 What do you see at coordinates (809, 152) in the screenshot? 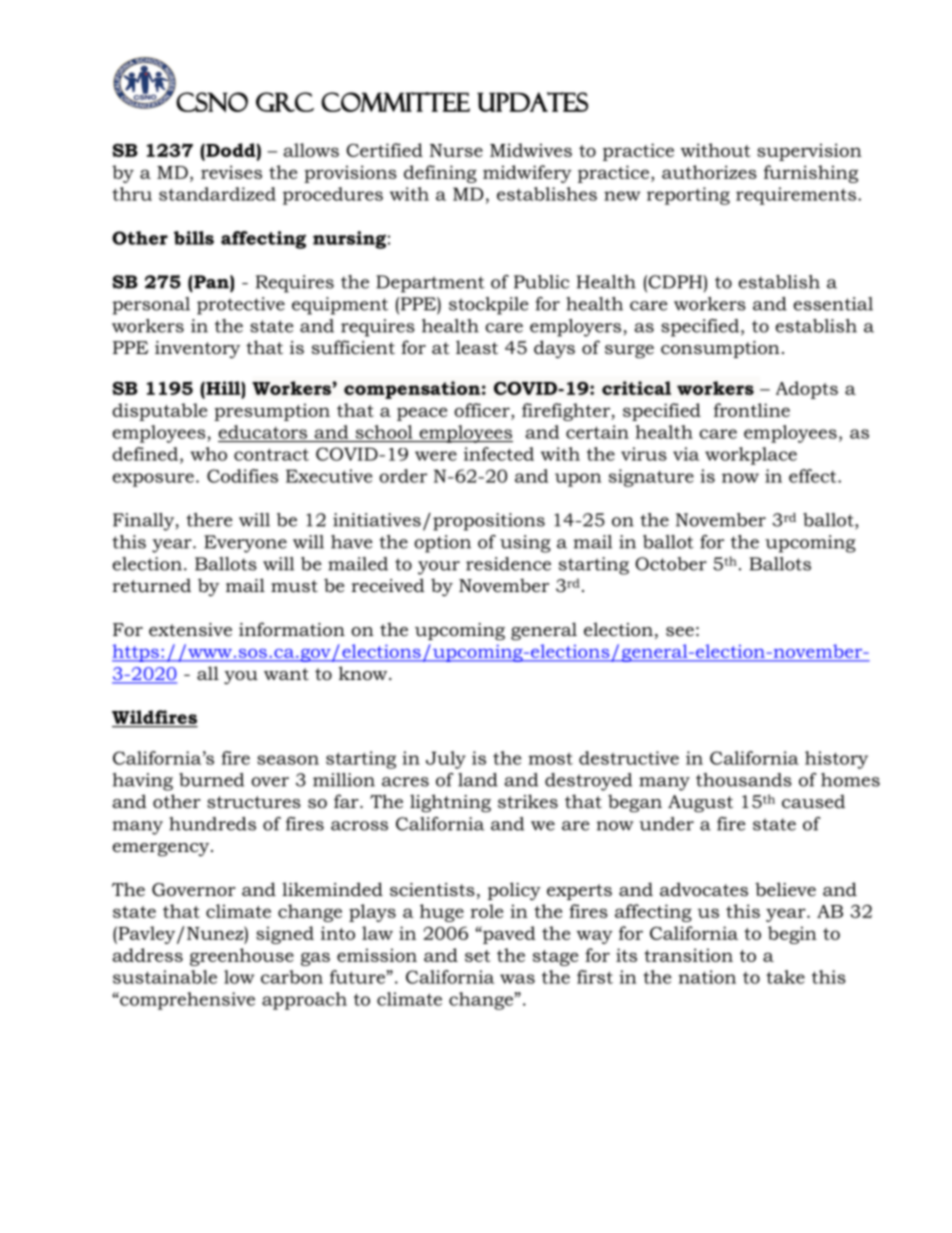
I see `supervision` at bounding box center [809, 152].
